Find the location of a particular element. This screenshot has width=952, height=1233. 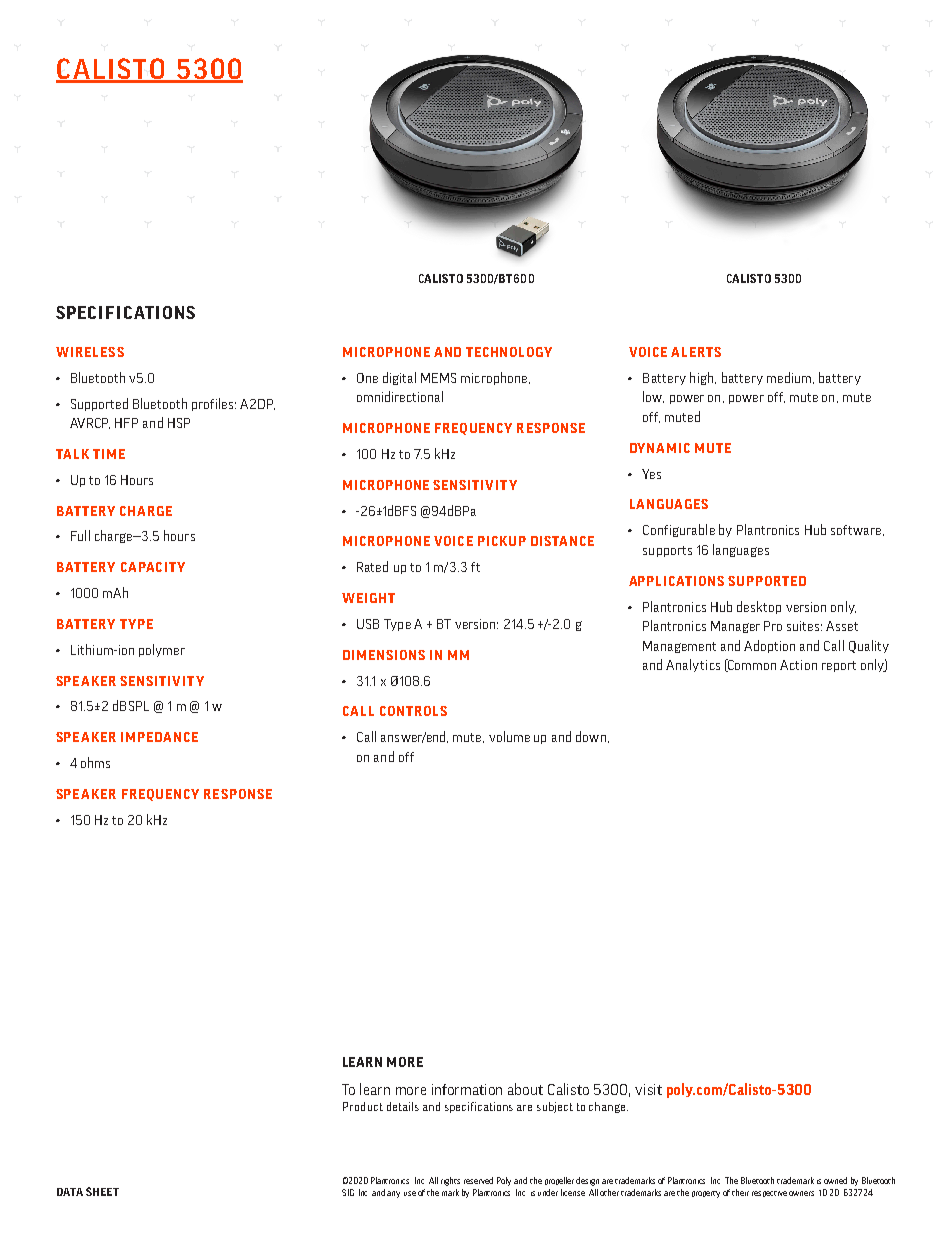

HSP is located at coordinates (179, 423).
